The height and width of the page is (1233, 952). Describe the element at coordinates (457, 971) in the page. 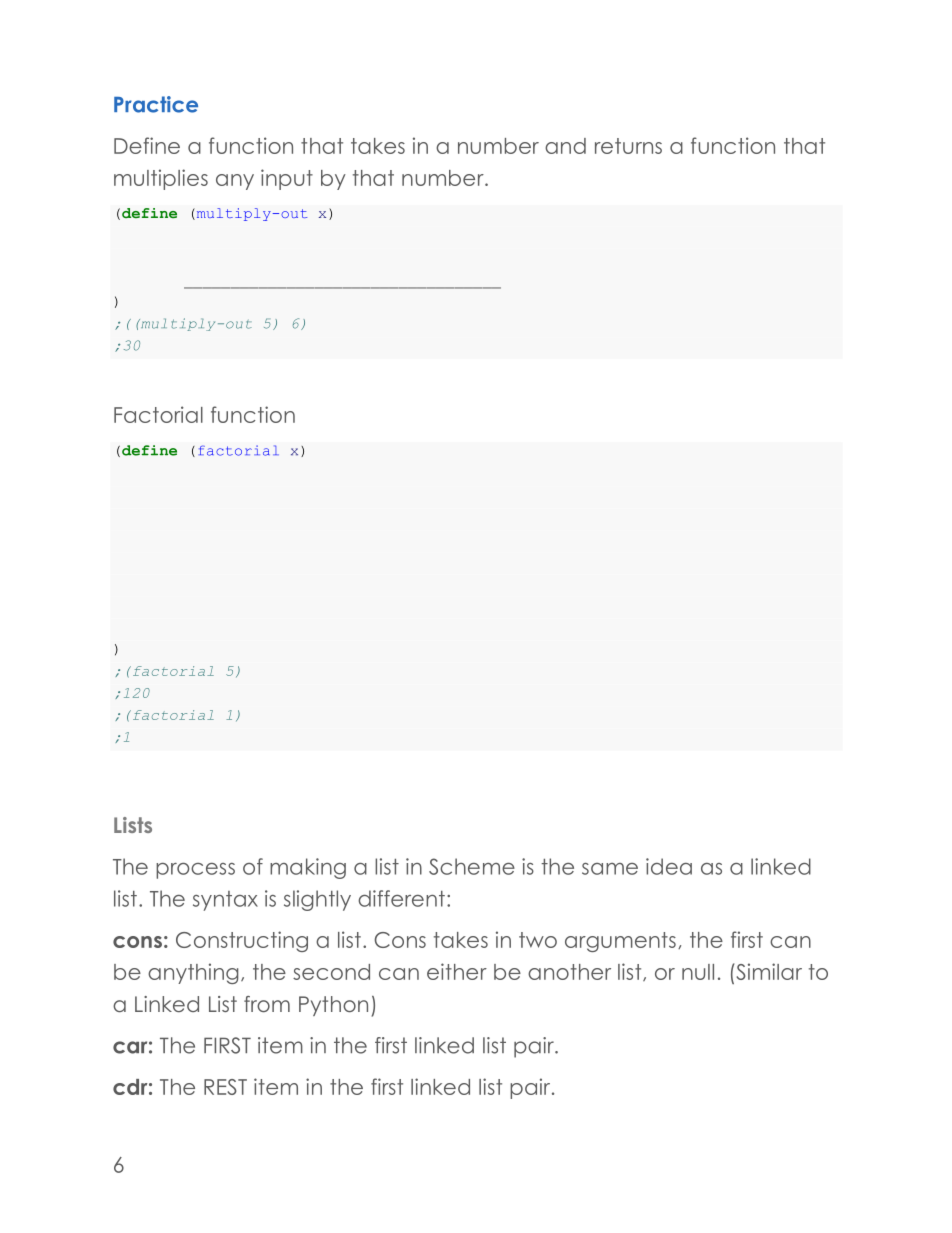

I see `either` at that location.
